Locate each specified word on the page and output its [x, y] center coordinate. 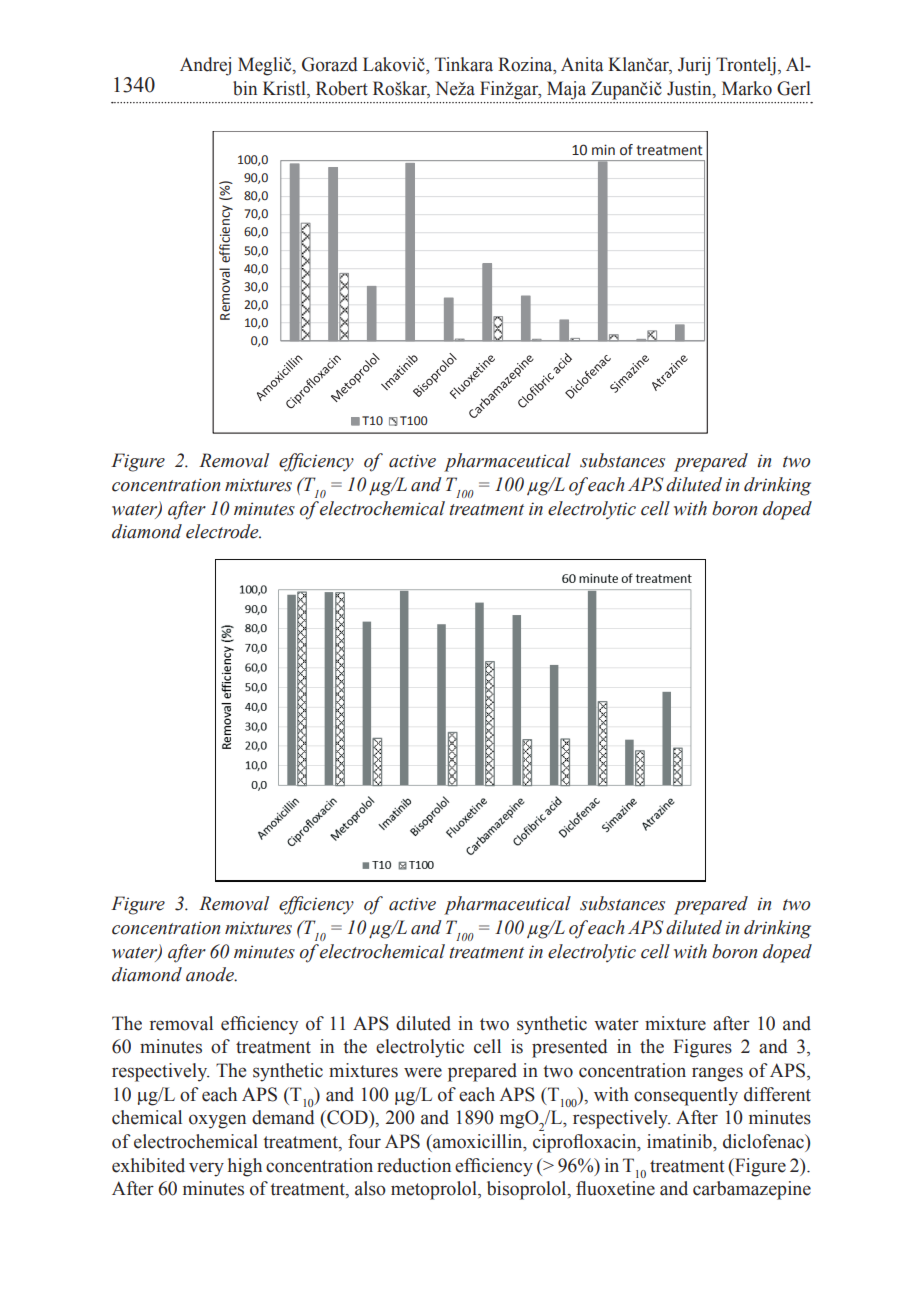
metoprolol [435, 1190]
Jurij [694, 66]
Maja [566, 90]
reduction [414, 1165]
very [206, 1169]
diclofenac [764, 1141]
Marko [747, 88]
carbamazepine [752, 1190]
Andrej [205, 66]
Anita [582, 64]
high [245, 1167]
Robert [342, 88]
